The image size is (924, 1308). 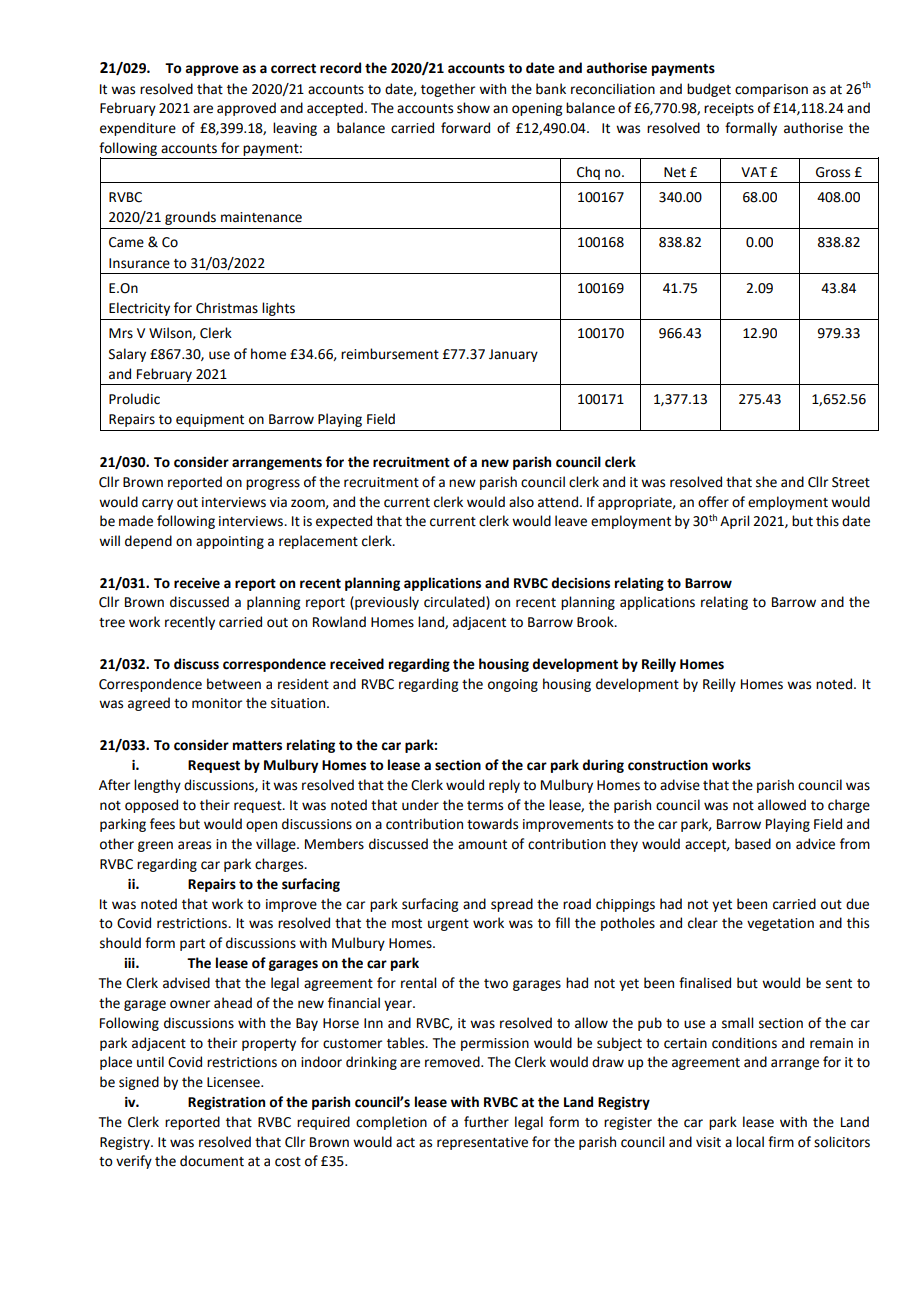 I want to click on firm, so click(x=781, y=1141).
